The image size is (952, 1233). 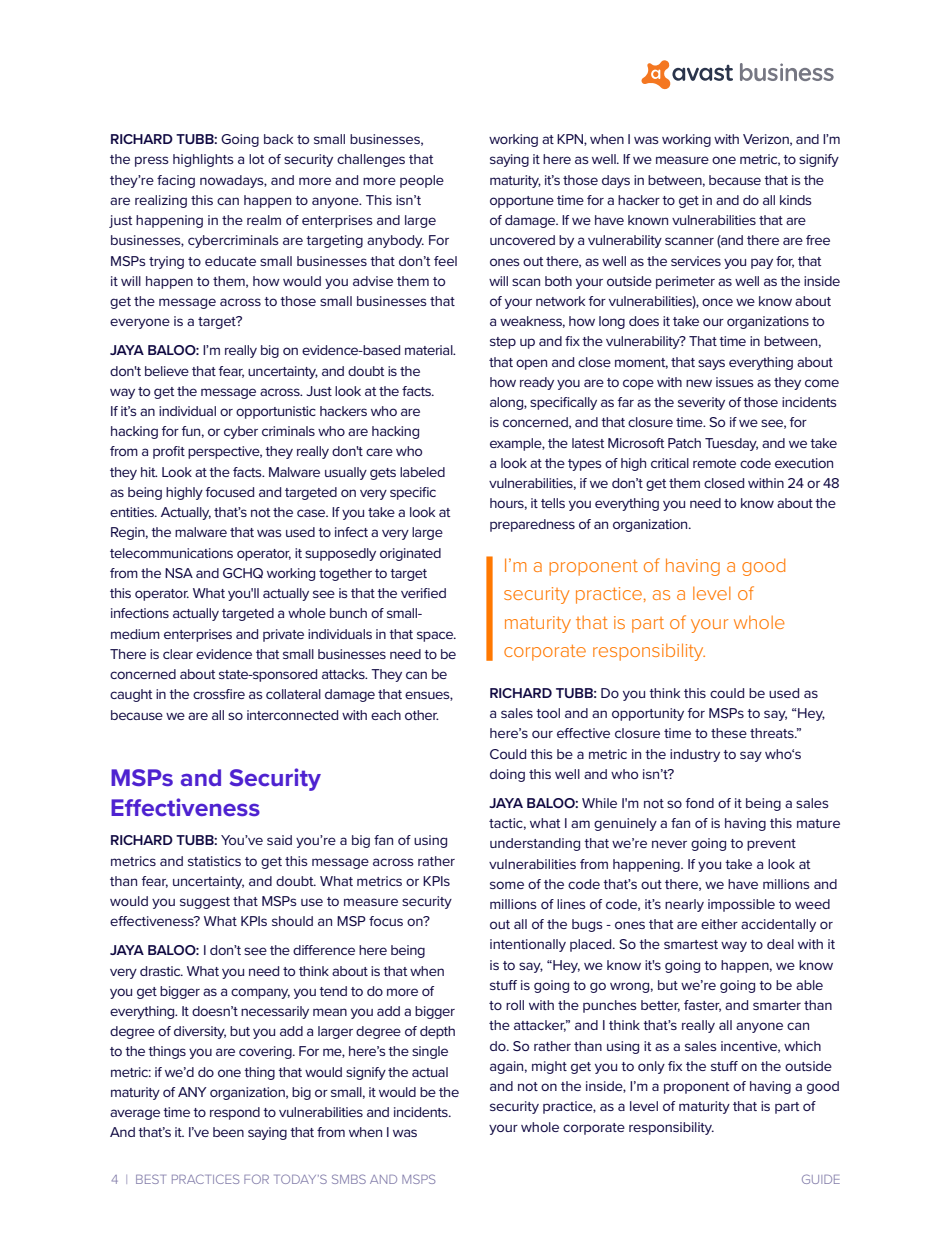 What do you see at coordinates (422, 181) in the page?
I see `people` at bounding box center [422, 181].
